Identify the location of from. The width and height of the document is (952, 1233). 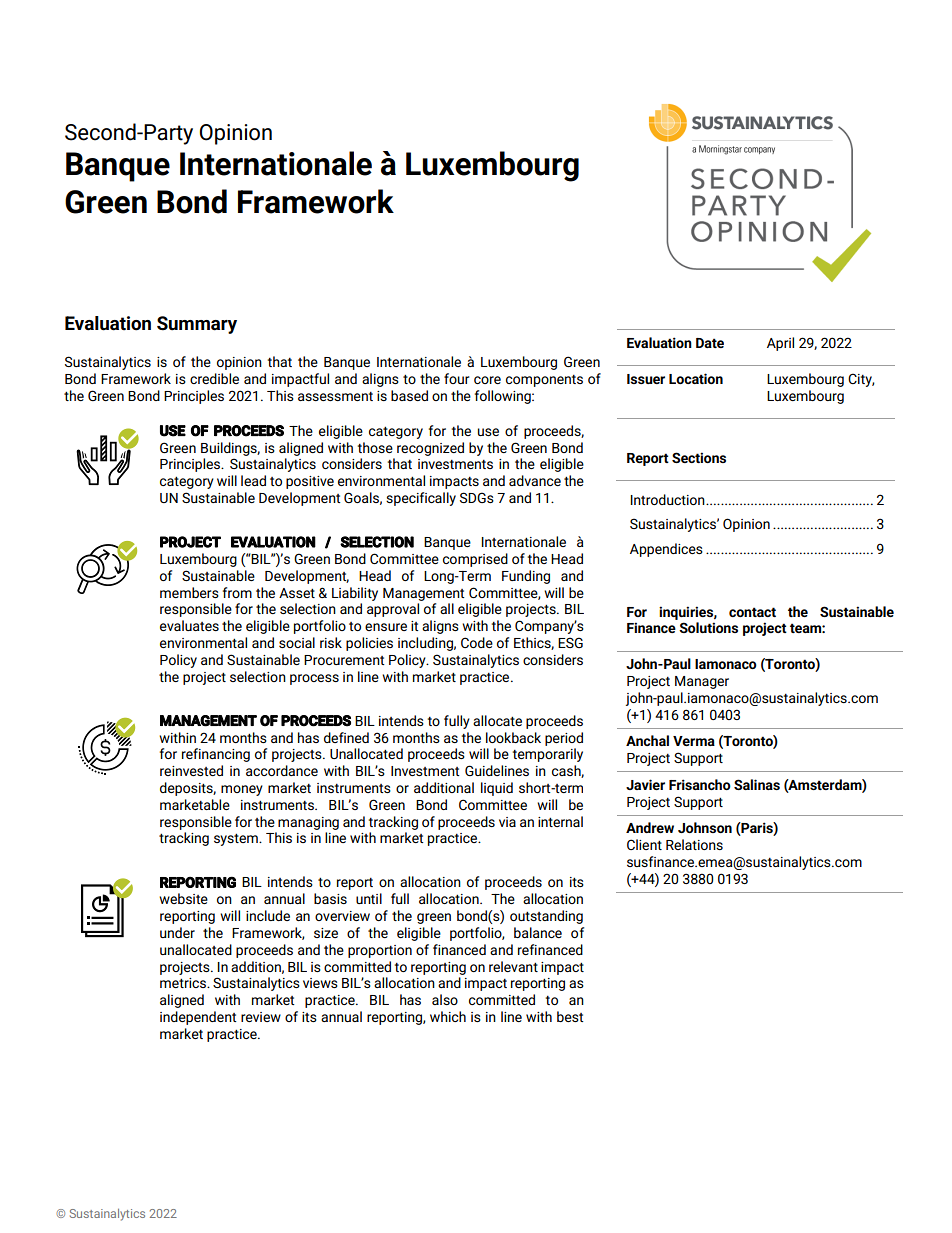
(237, 592).
